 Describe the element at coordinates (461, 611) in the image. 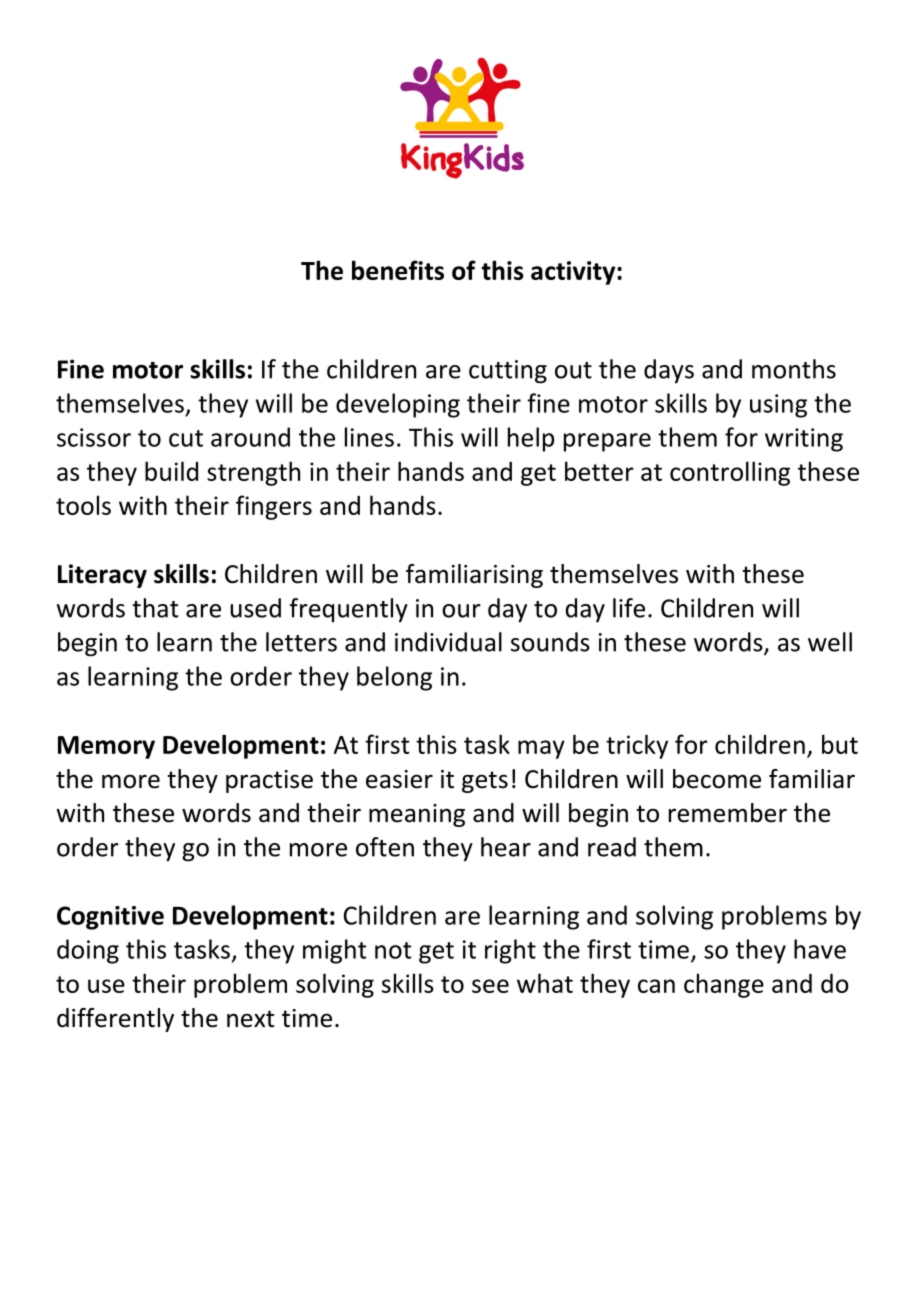

I see `our` at that location.
